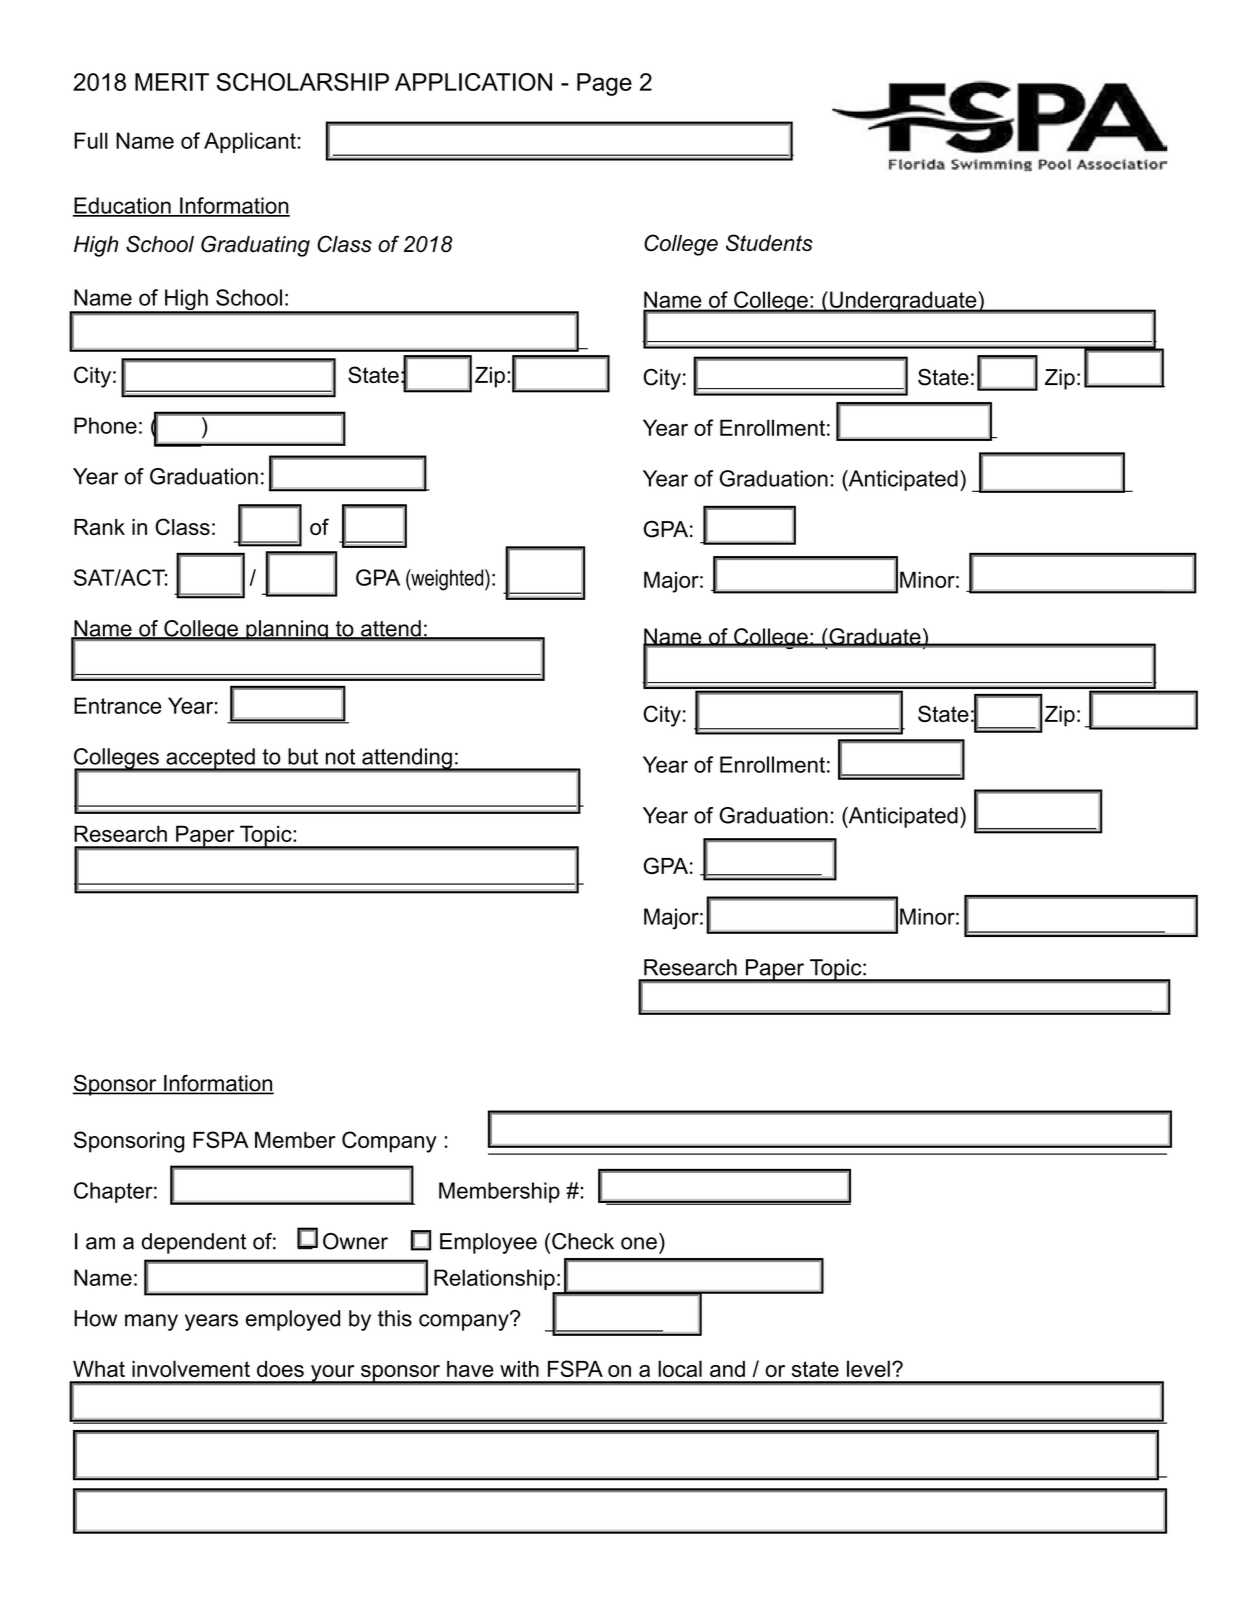 This screenshot has width=1240, height=1605. What do you see at coordinates (210, 759) in the screenshot?
I see `accepted` at bounding box center [210, 759].
